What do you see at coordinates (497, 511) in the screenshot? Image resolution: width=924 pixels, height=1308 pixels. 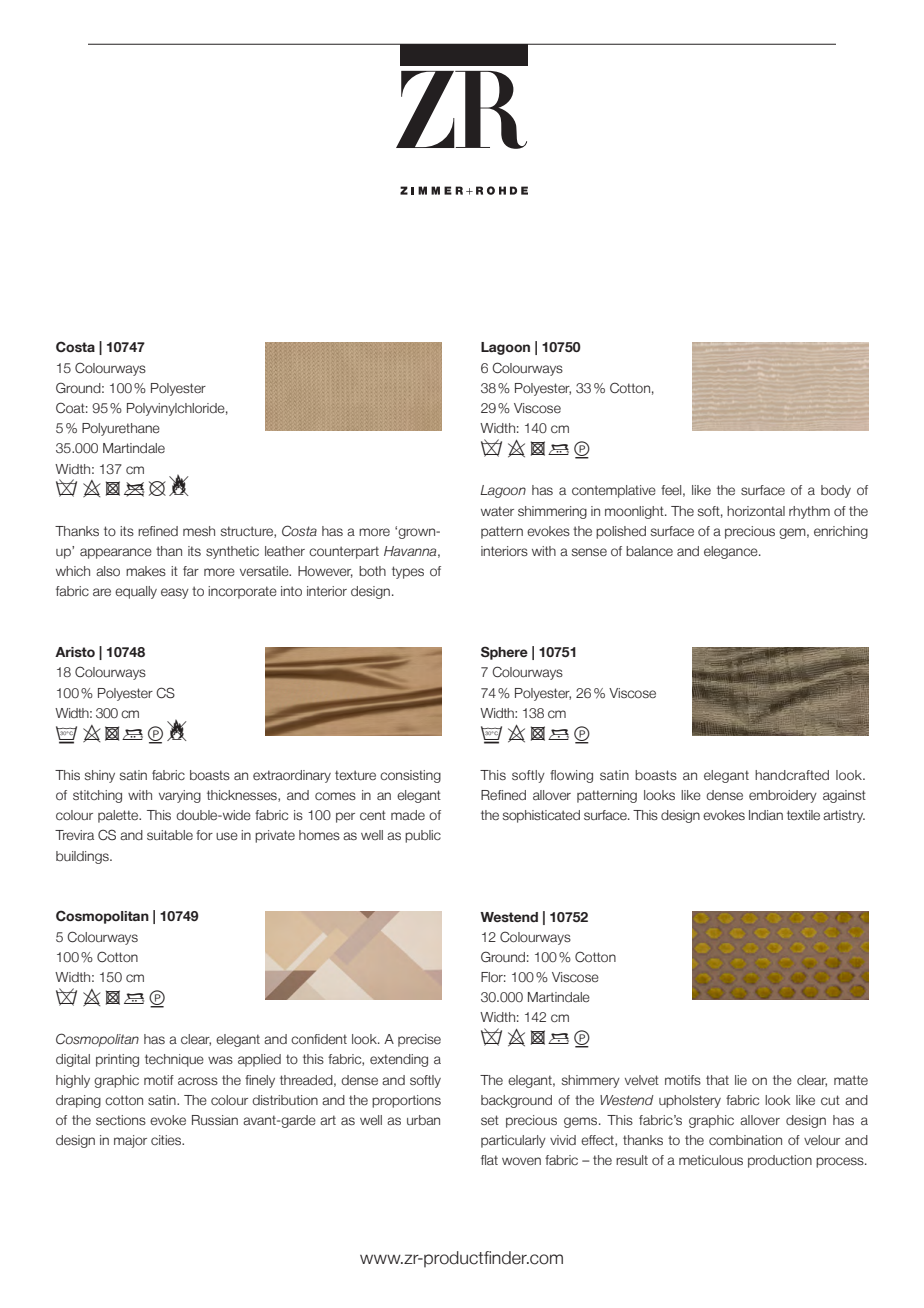 I see `water` at bounding box center [497, 511].
